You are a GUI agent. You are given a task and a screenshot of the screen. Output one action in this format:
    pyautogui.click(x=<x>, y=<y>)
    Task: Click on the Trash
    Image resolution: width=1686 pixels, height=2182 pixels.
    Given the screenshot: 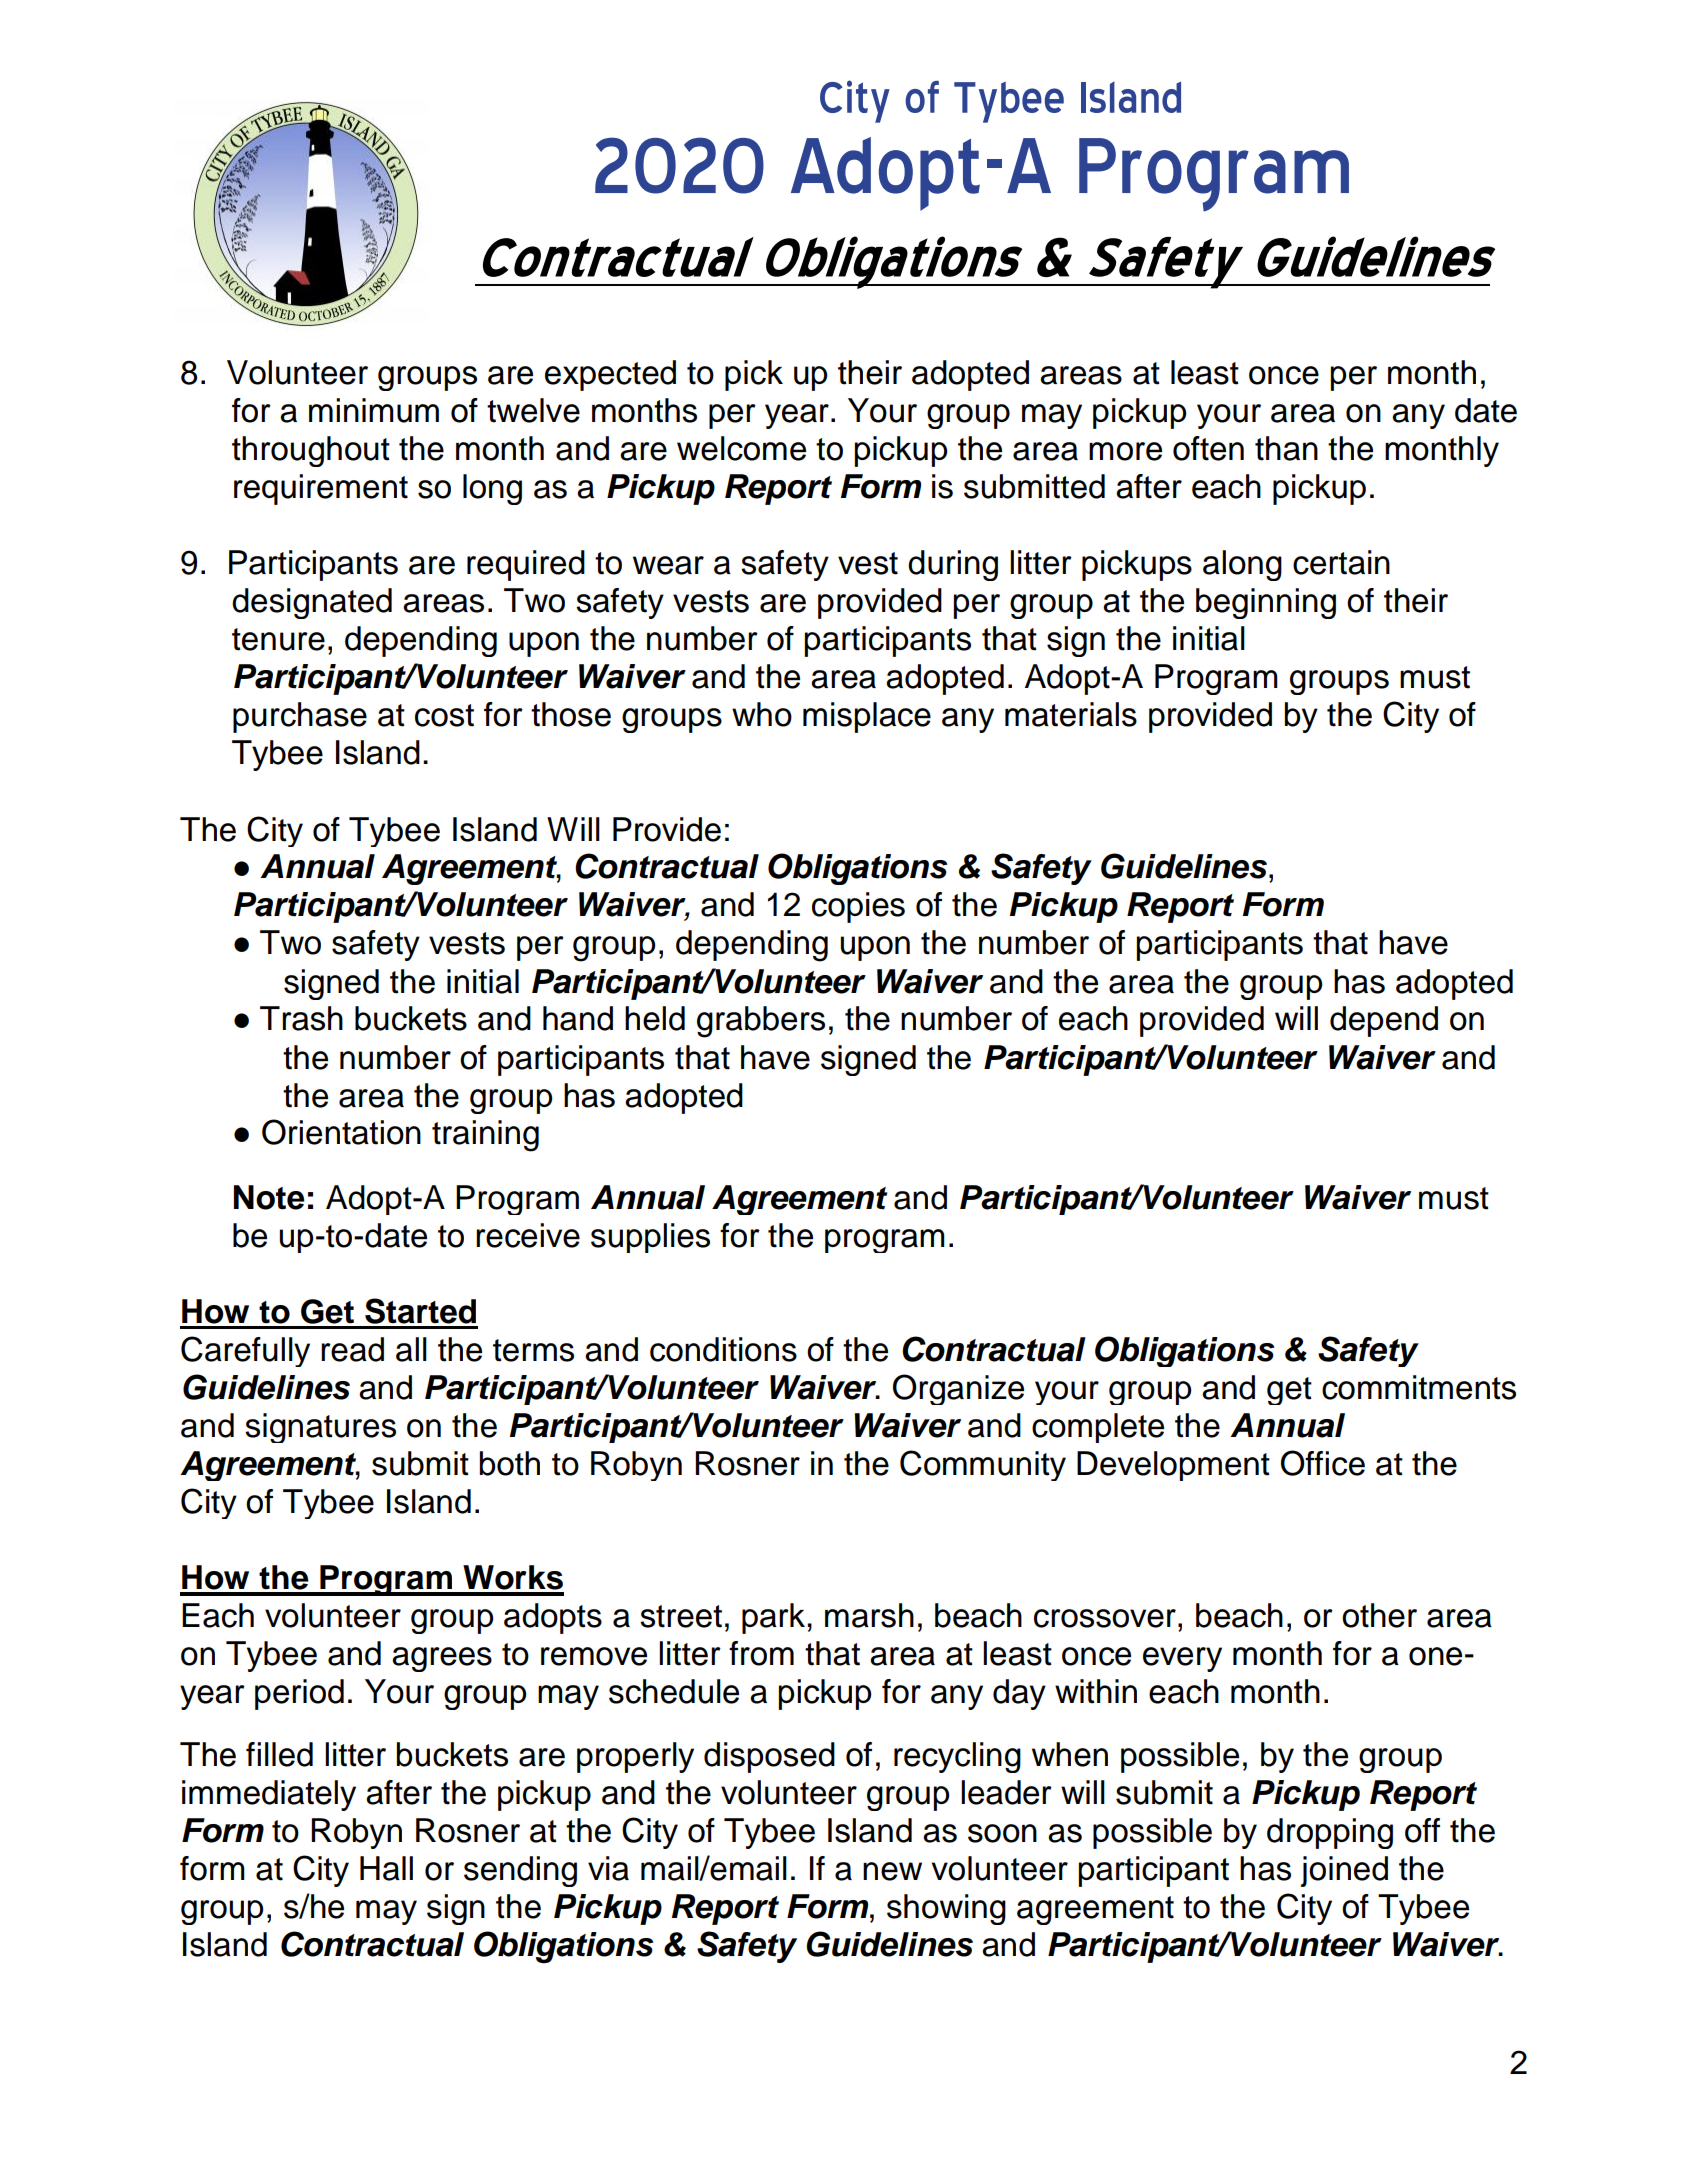 What is the action you would take?
    pyautogui.click(x=301, y=1018)
